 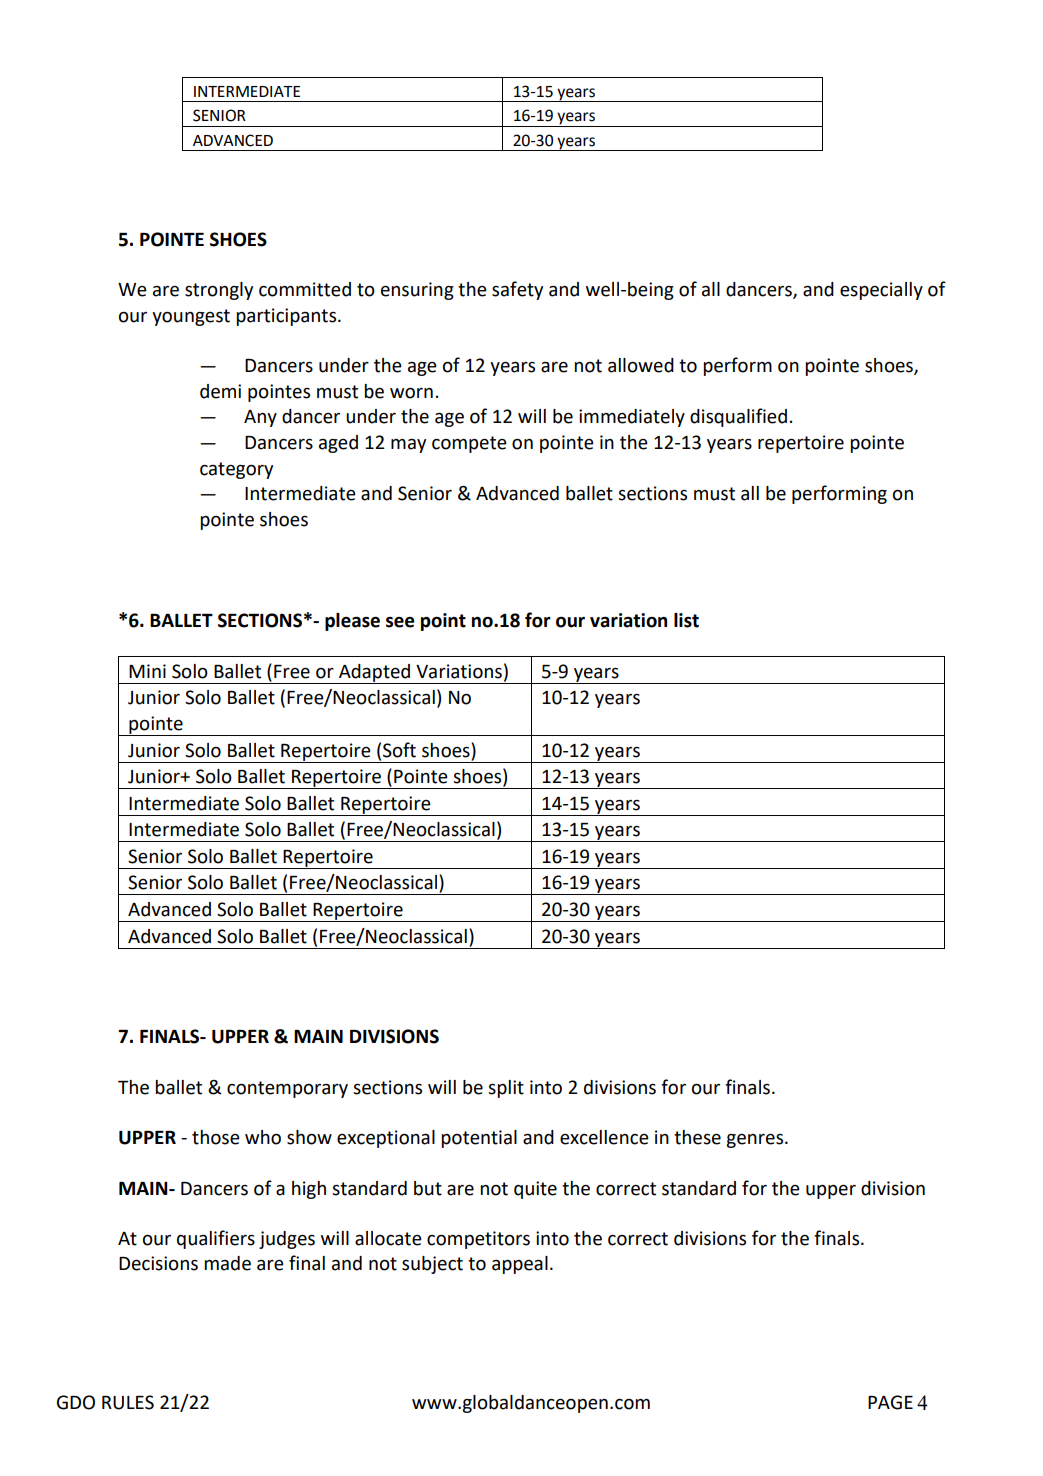 I want to click on especially, so click(x=881, y=291).
